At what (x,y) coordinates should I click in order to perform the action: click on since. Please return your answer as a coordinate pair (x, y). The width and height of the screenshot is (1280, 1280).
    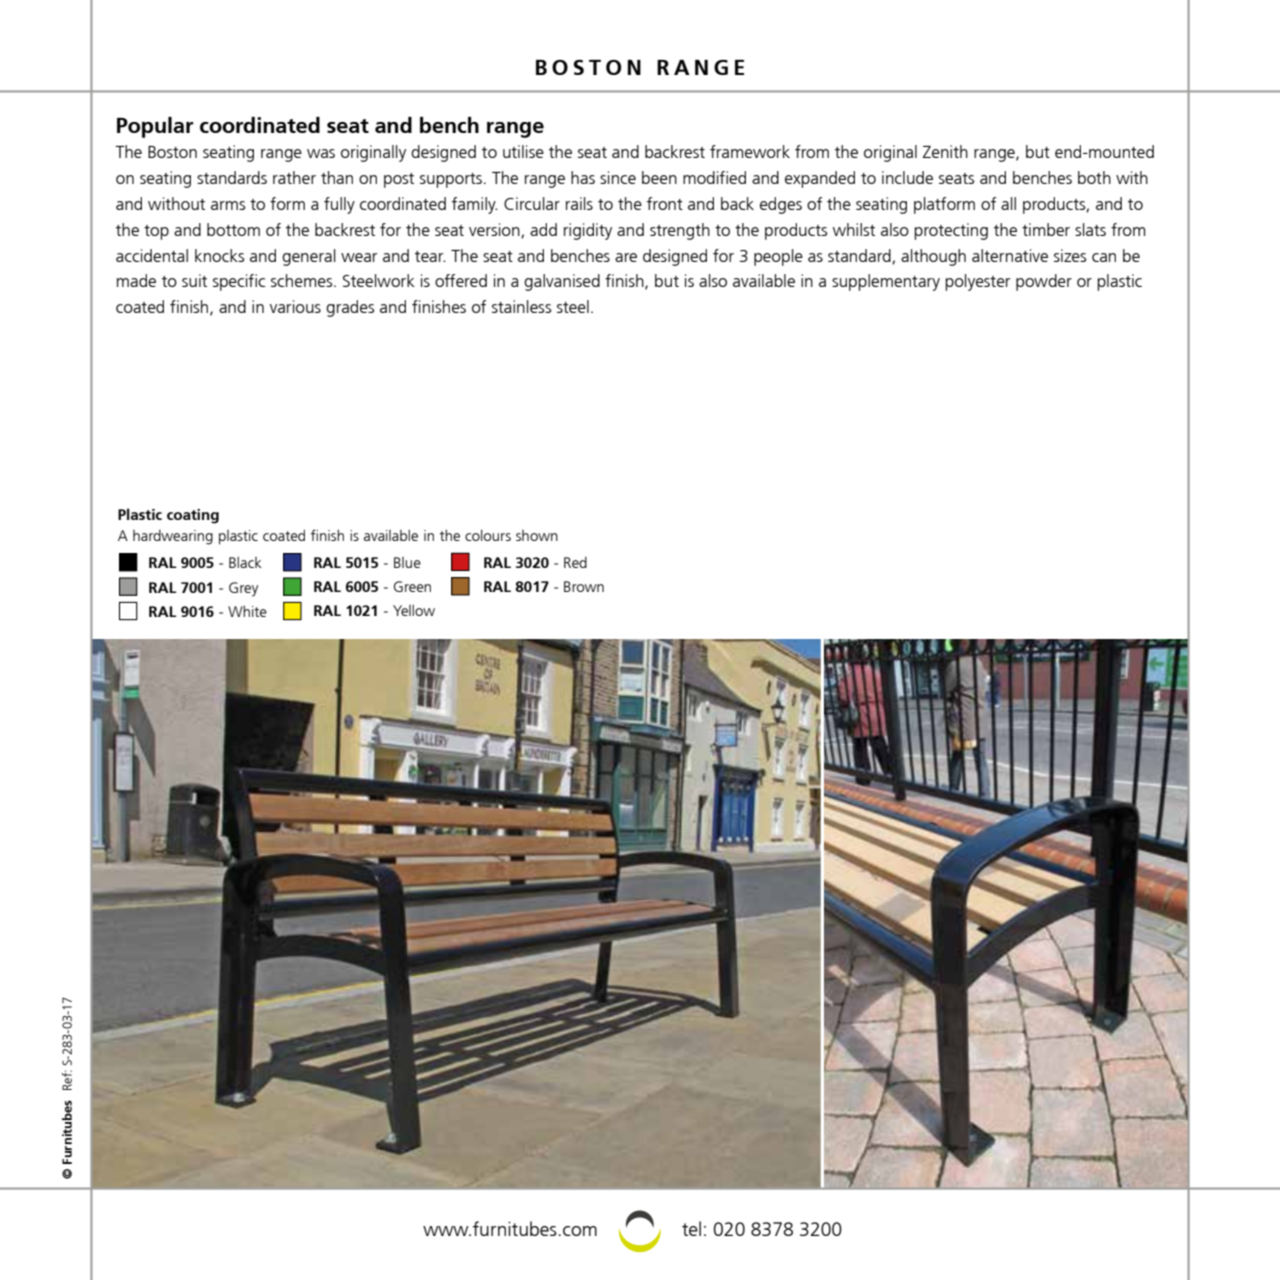
    Looking at the image, I should click on (618, 177).
